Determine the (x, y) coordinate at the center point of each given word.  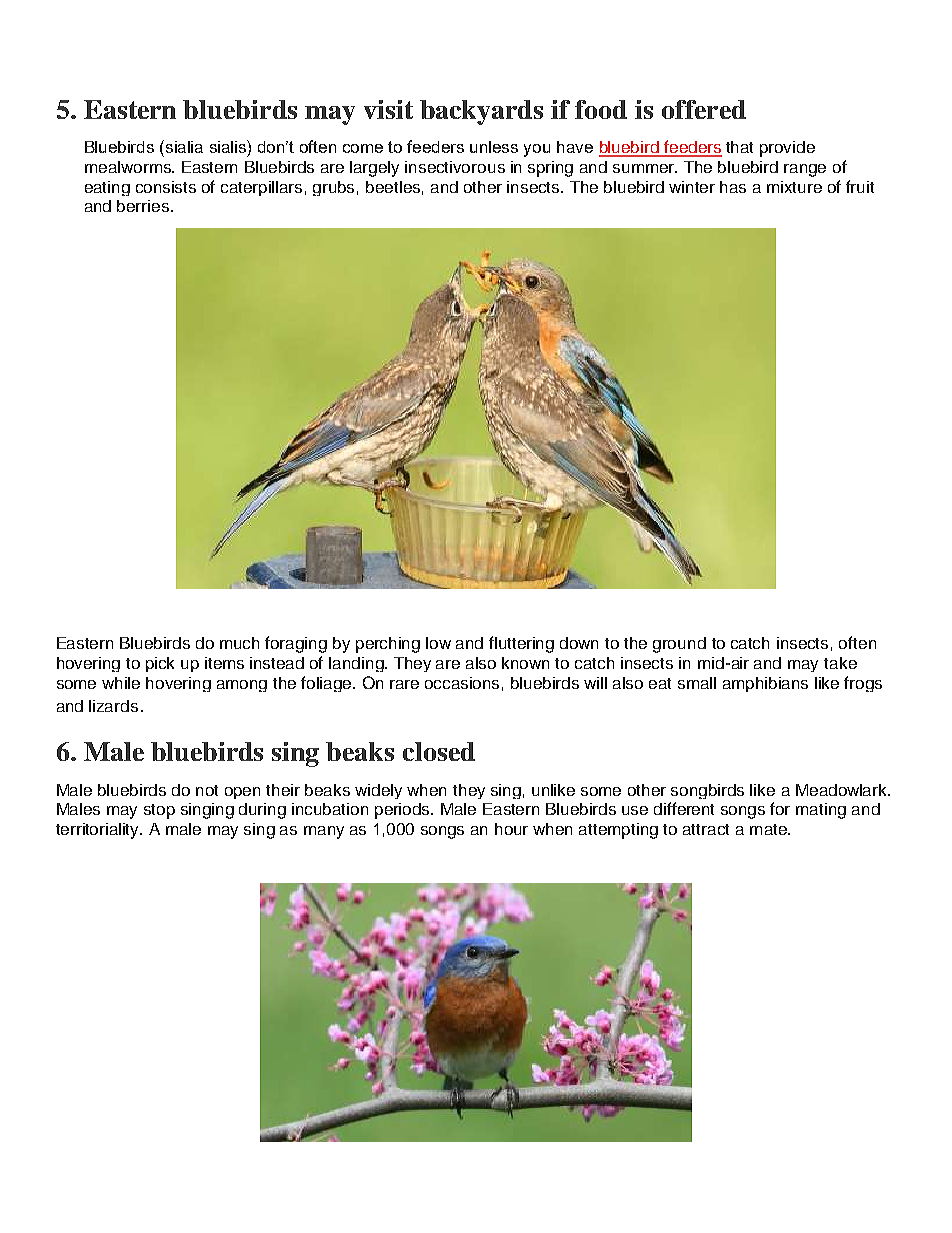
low (438, 643)
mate (769, 829)
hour (511, 829)
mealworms (129, 167)
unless (494, 147)
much (239, 643)
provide (787, 149)
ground (679, 645)
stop (159, 811)
